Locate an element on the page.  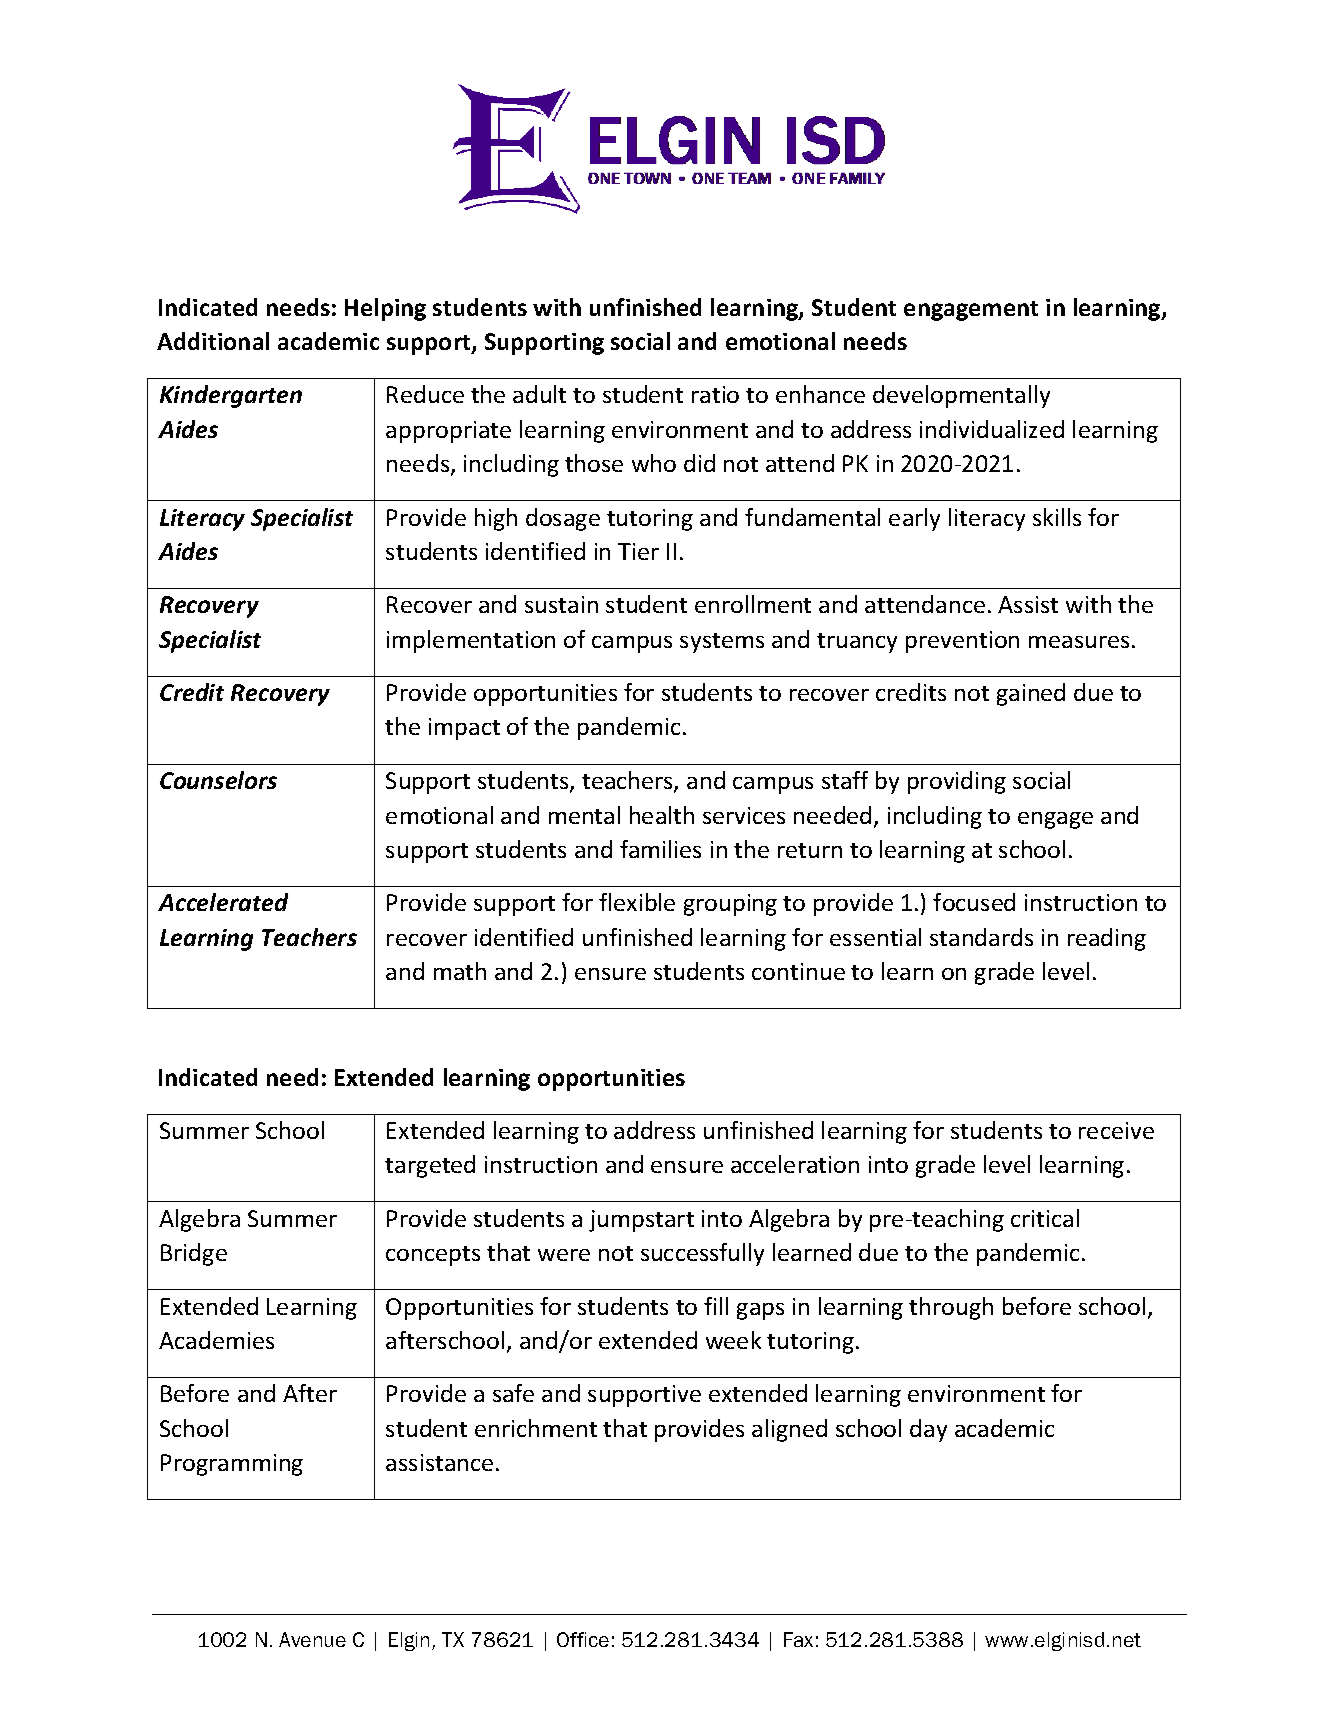
Additional is located at coordinates (213, 341).
